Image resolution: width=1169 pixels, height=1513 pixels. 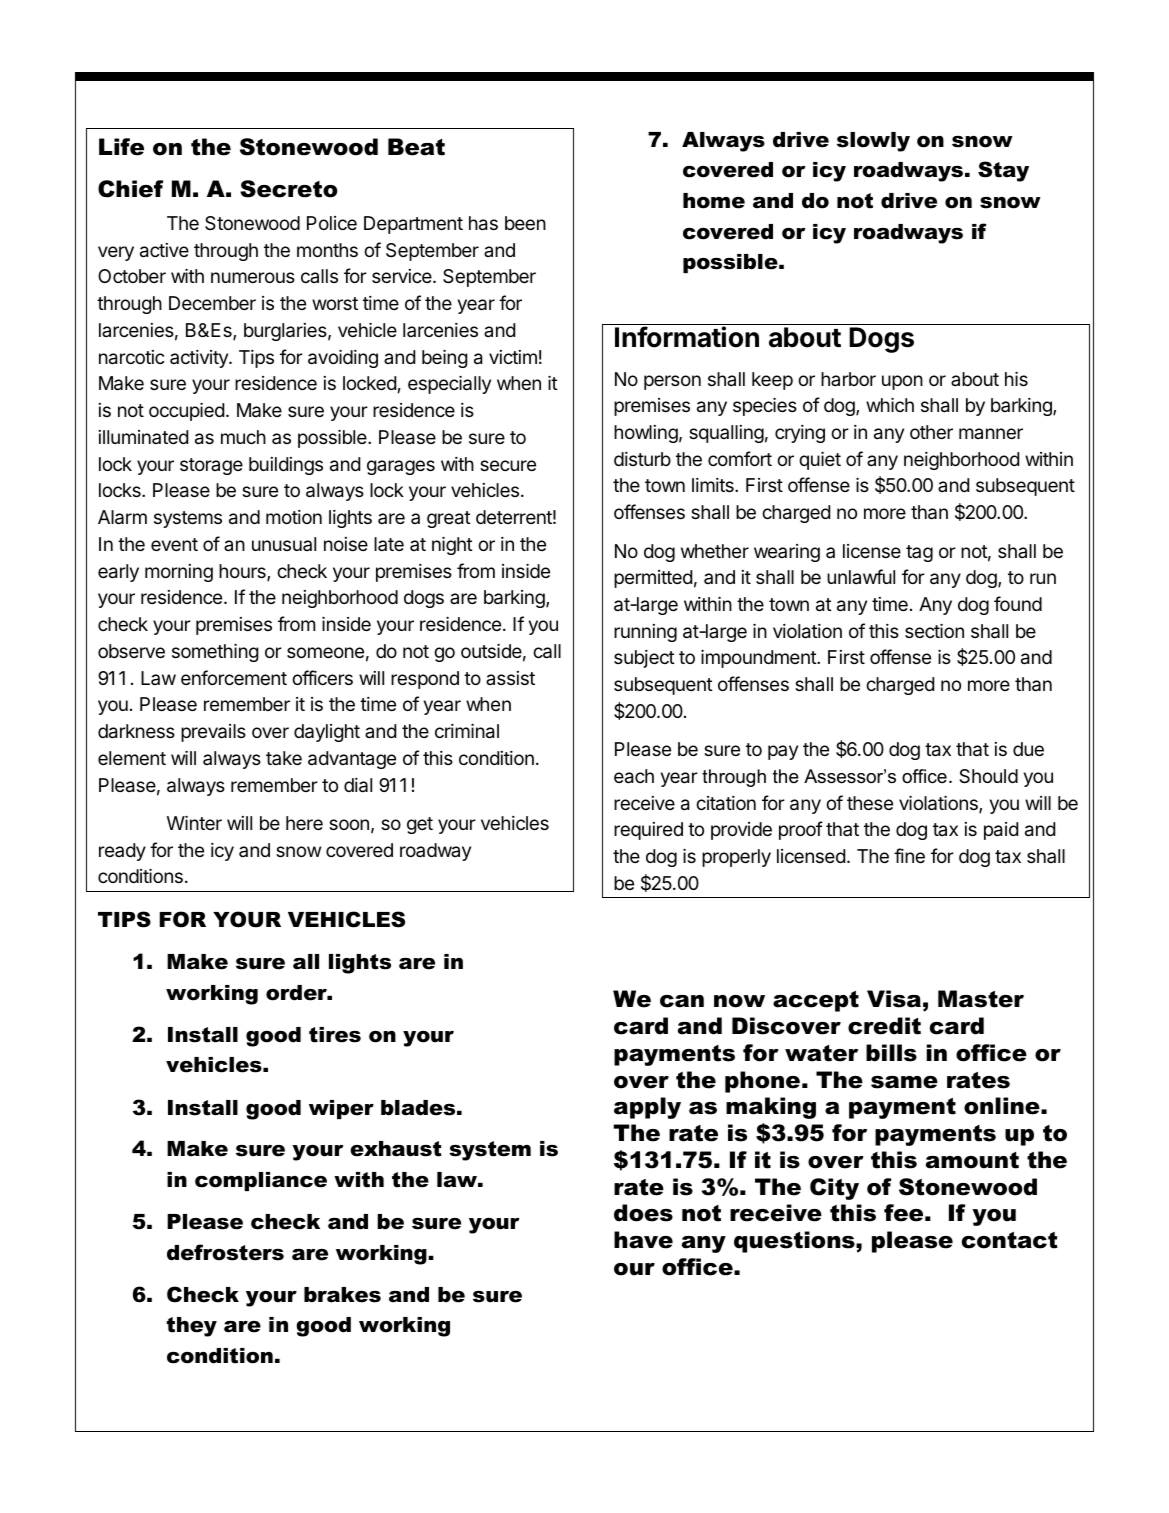 I want to click on Should, so click(x=988, y=776).
